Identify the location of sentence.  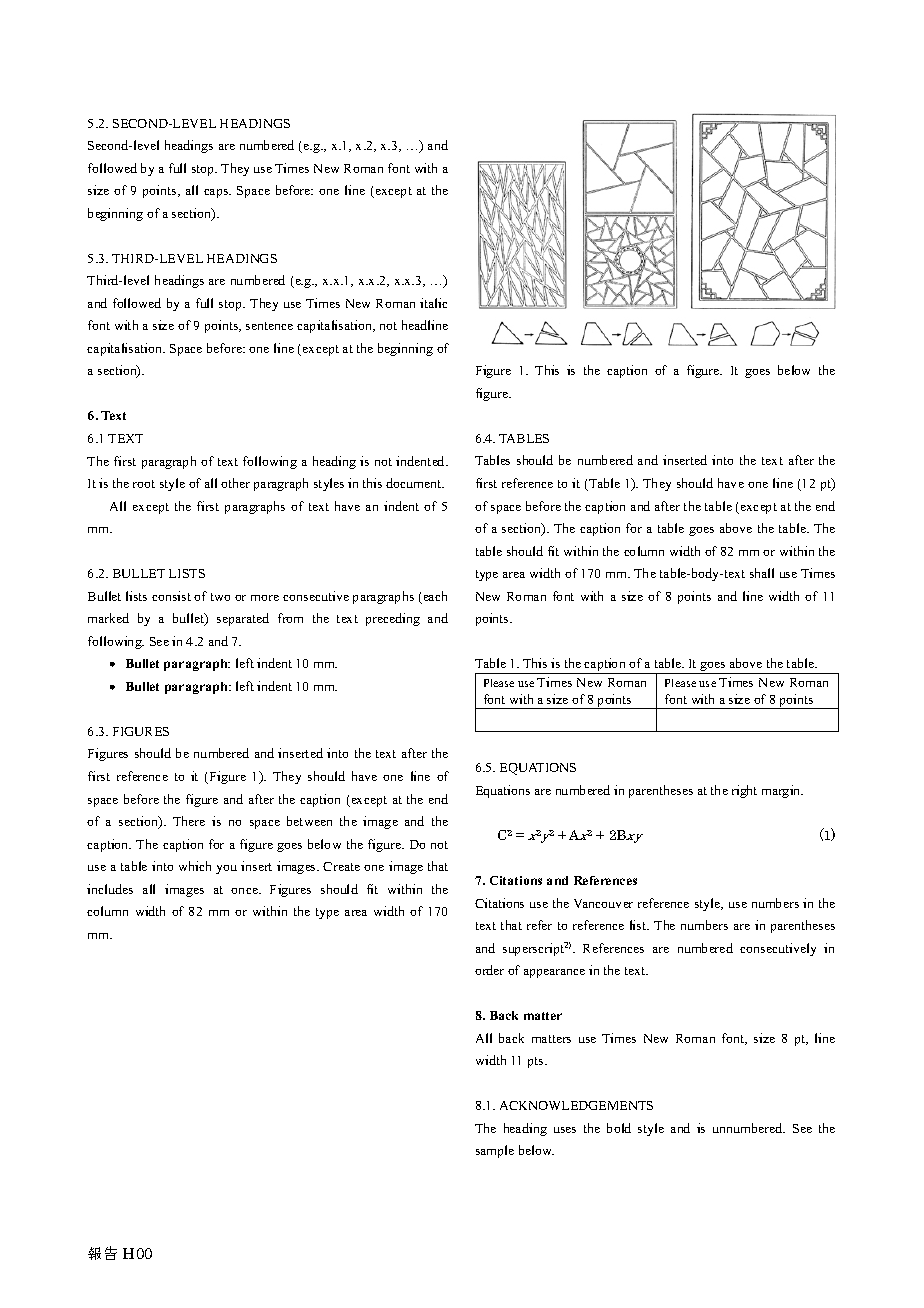
(269, 326).
